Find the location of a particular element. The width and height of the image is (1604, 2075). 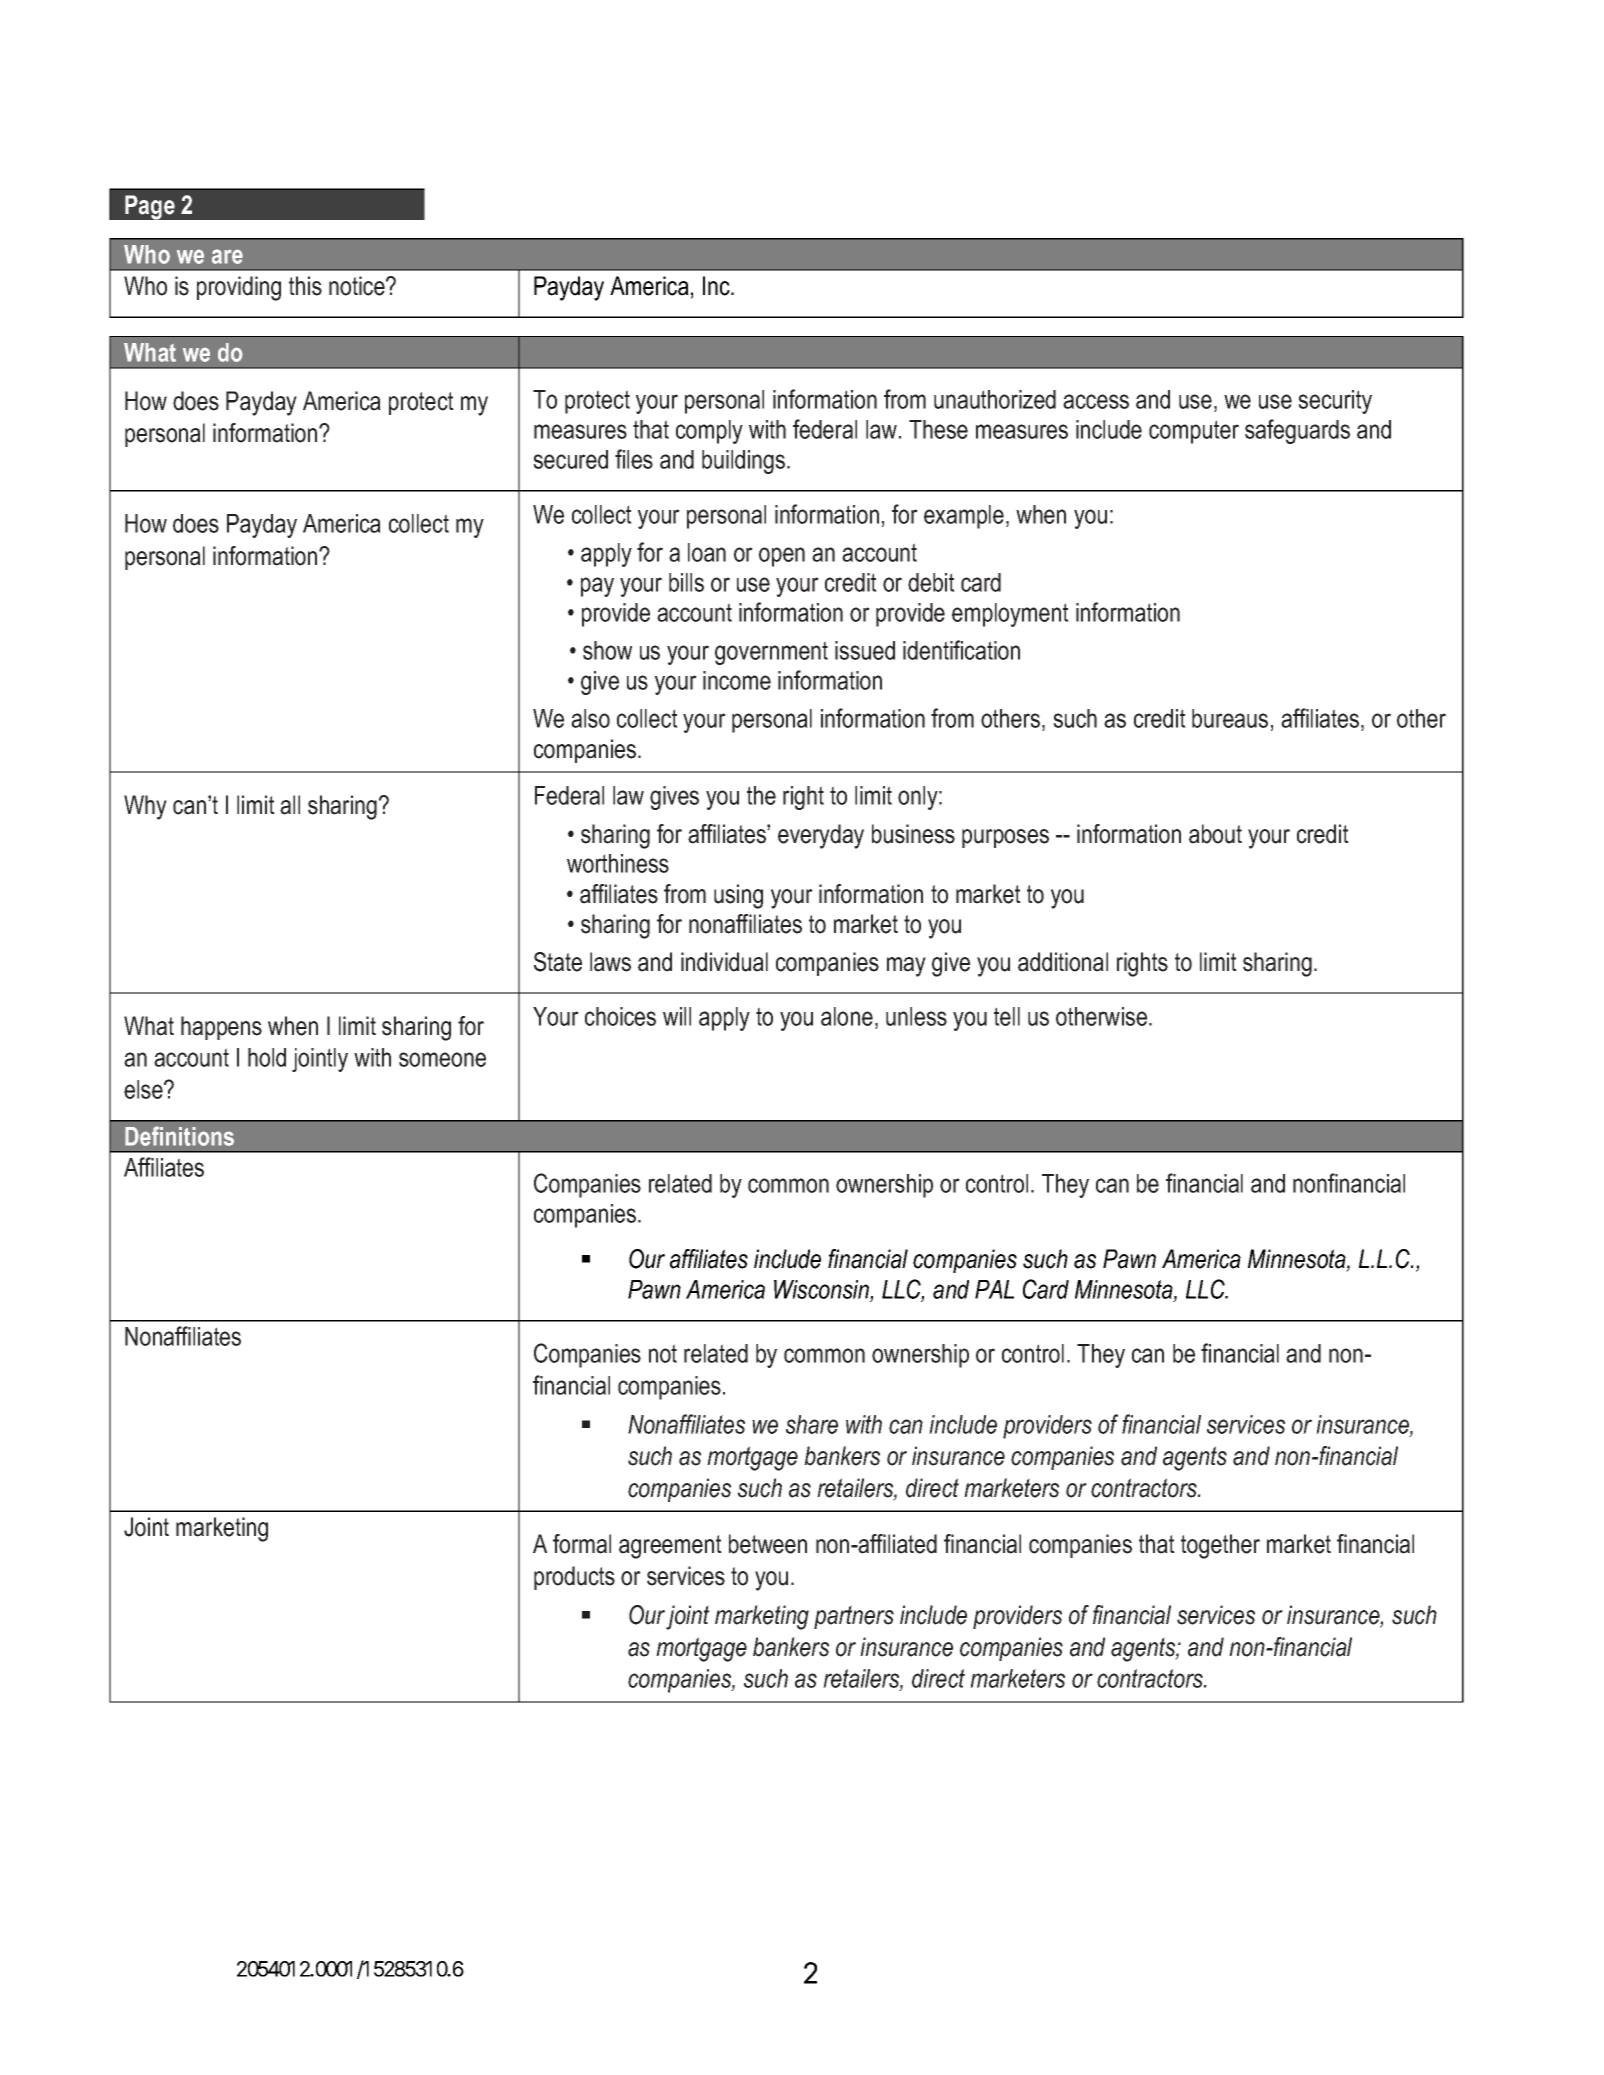

access is located at coordinates (1096, 401).
